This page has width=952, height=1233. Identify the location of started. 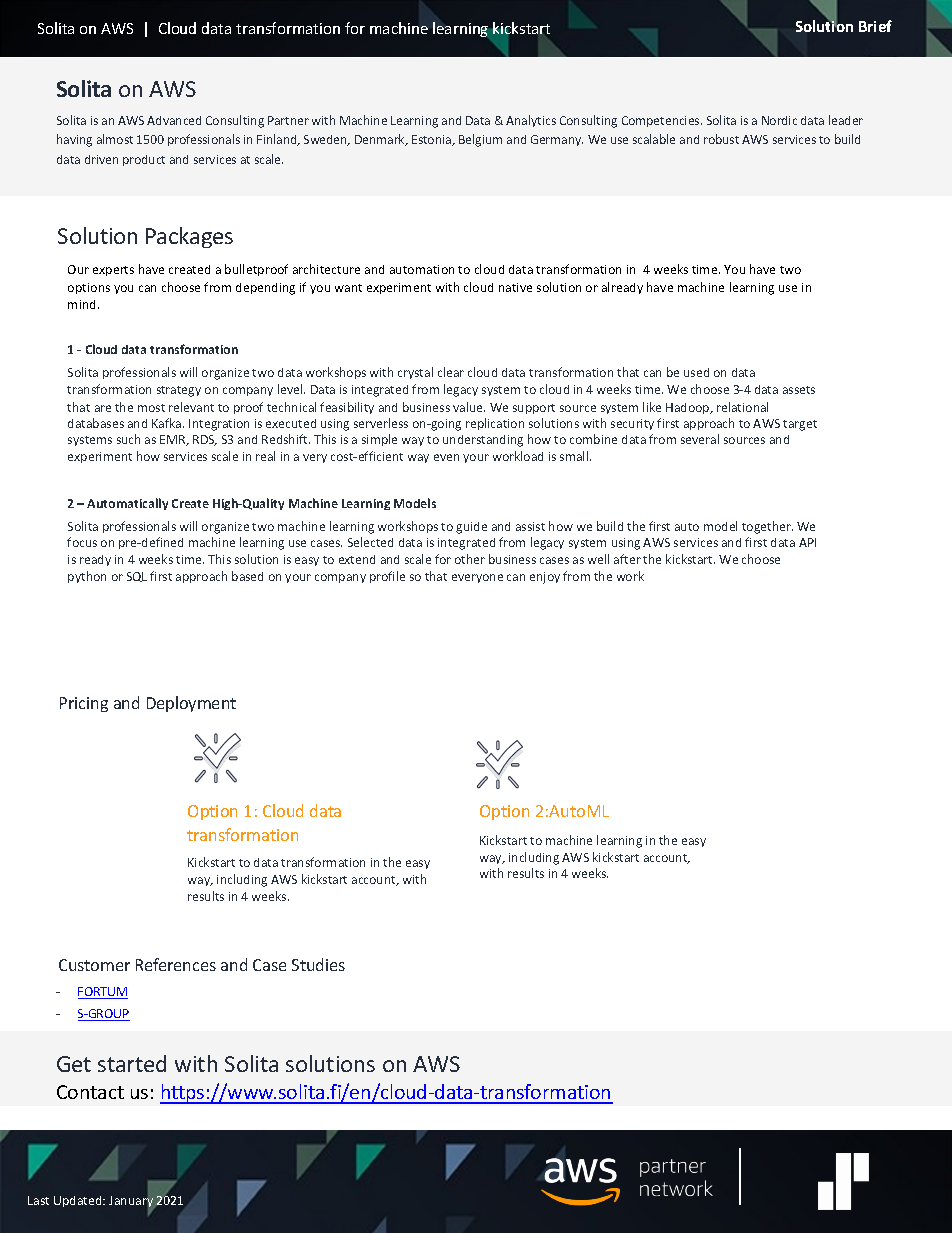
(132, 1063).
